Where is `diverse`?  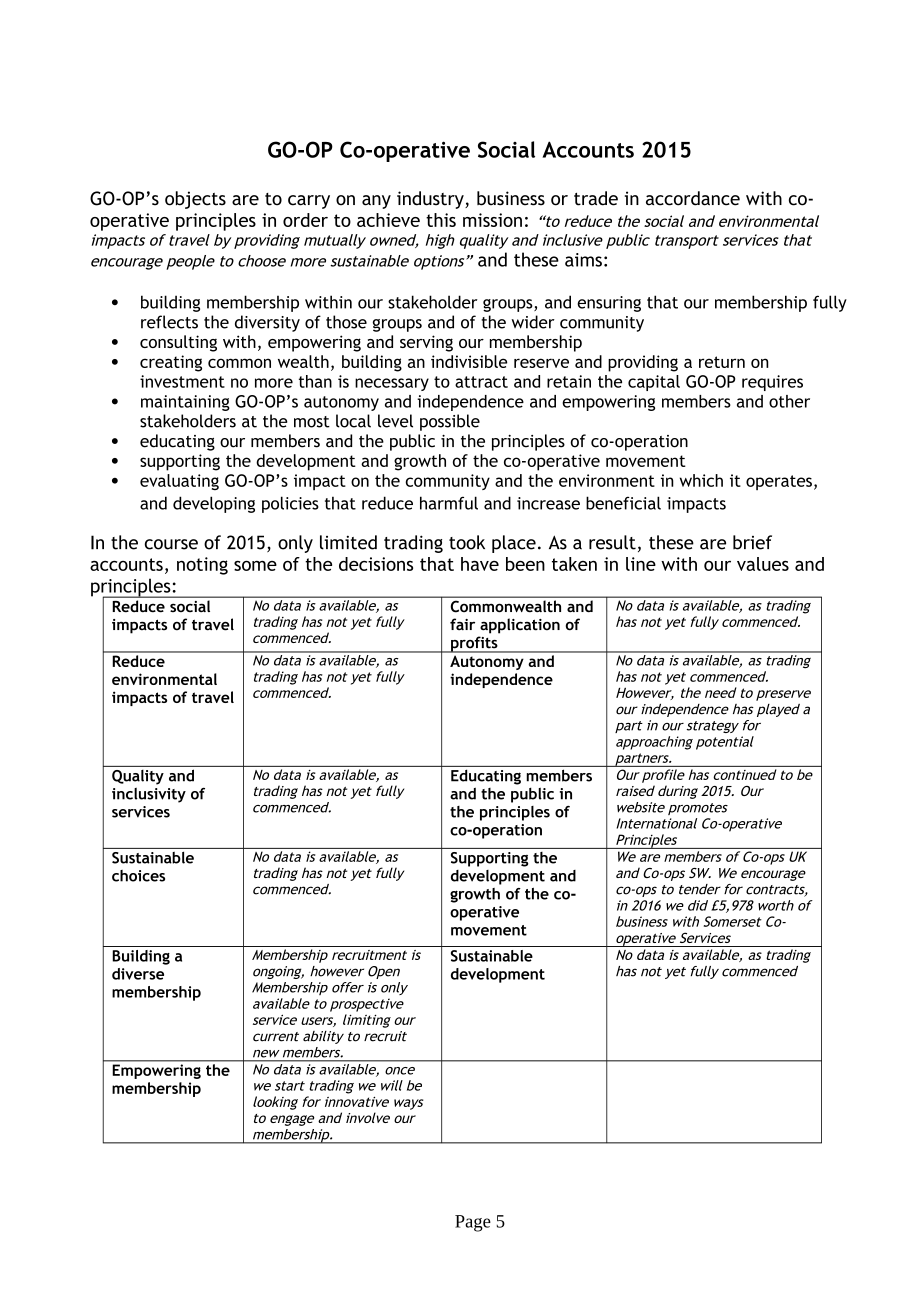
diverse is located at coordinates (138, 974).
